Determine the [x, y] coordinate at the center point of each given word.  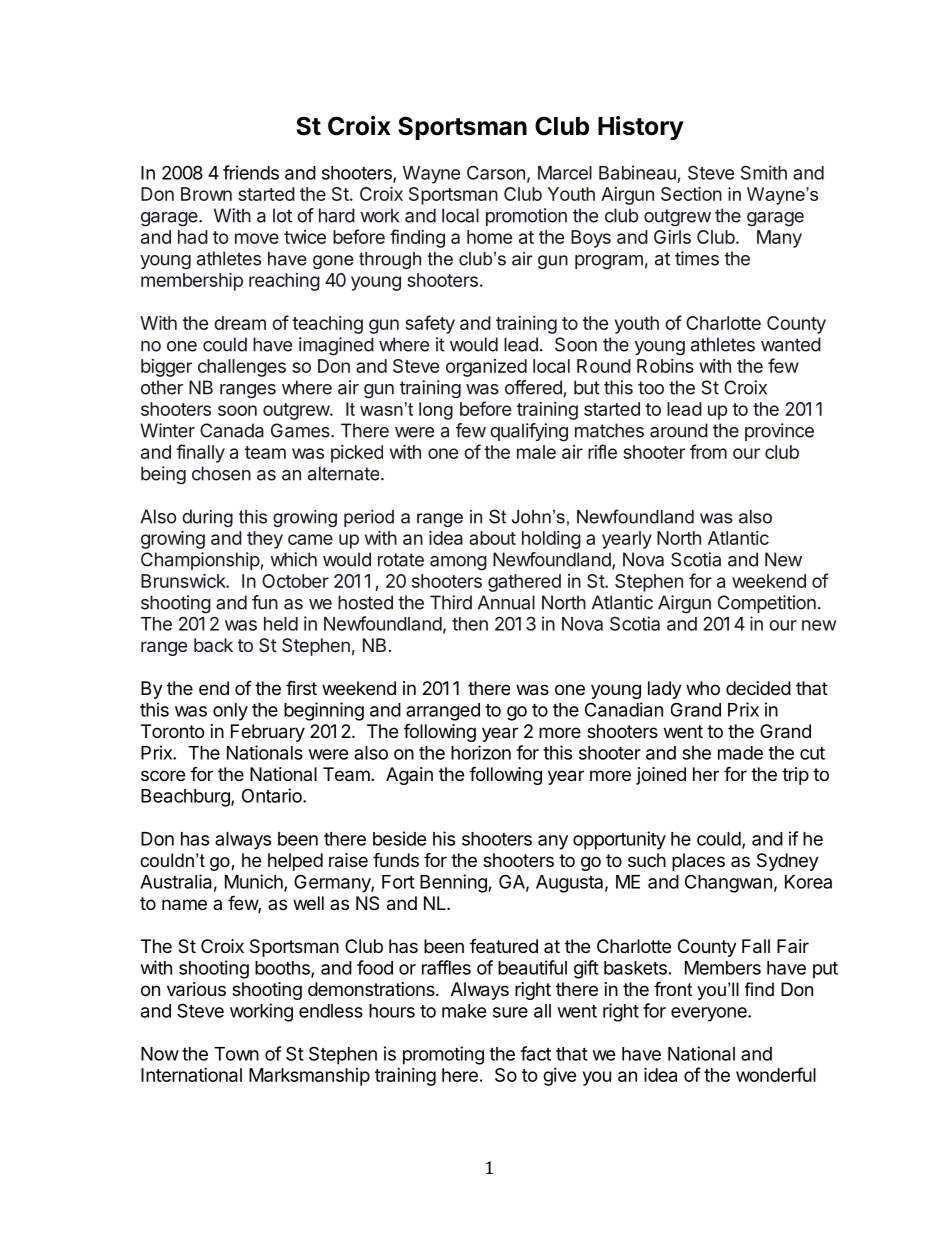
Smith [764, 172]
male [536, 452]
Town [236, 1054]
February [268, 733]
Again [409, 776]
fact [535, 1053]
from [708, 451]
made [740, 753]
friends [251, 172]
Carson [496, 172]
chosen [221, 473]
